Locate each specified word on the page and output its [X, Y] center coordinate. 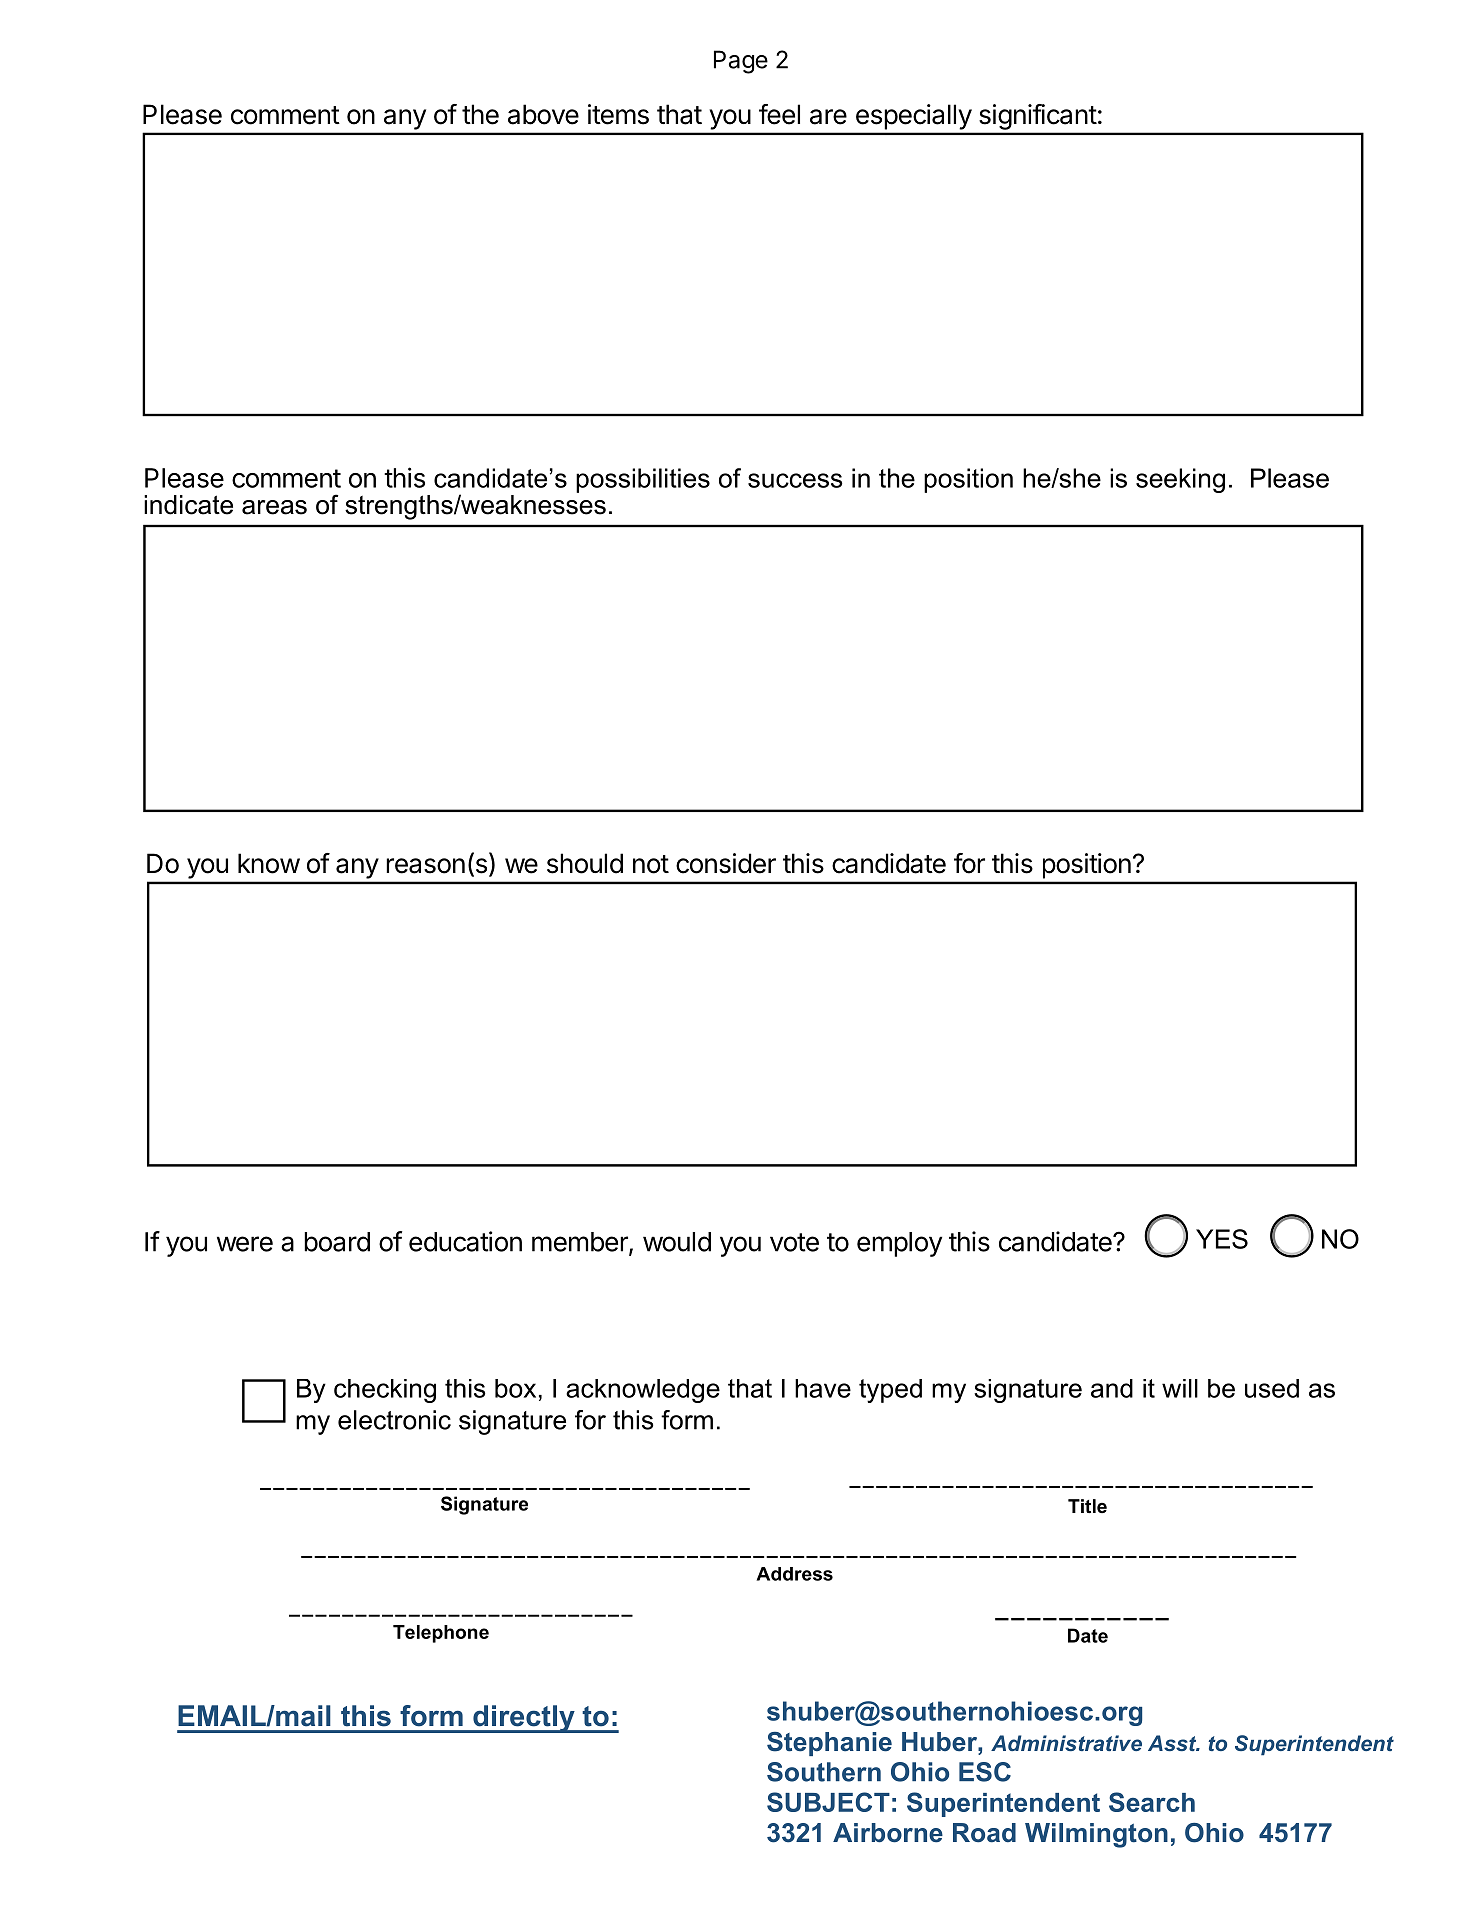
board [337, 1242]
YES [1222, 1239]
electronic [394, 1420]
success [795, 480]
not [651, 864]
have [823, 1388]
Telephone [441, 1634]
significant [1038, 117]
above [543, 114]
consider [726, 863]
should [585, 863]
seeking [1180, 480]
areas [274, 507]
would [677, 1242]
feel [779, 114]
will [1180, 1388]
